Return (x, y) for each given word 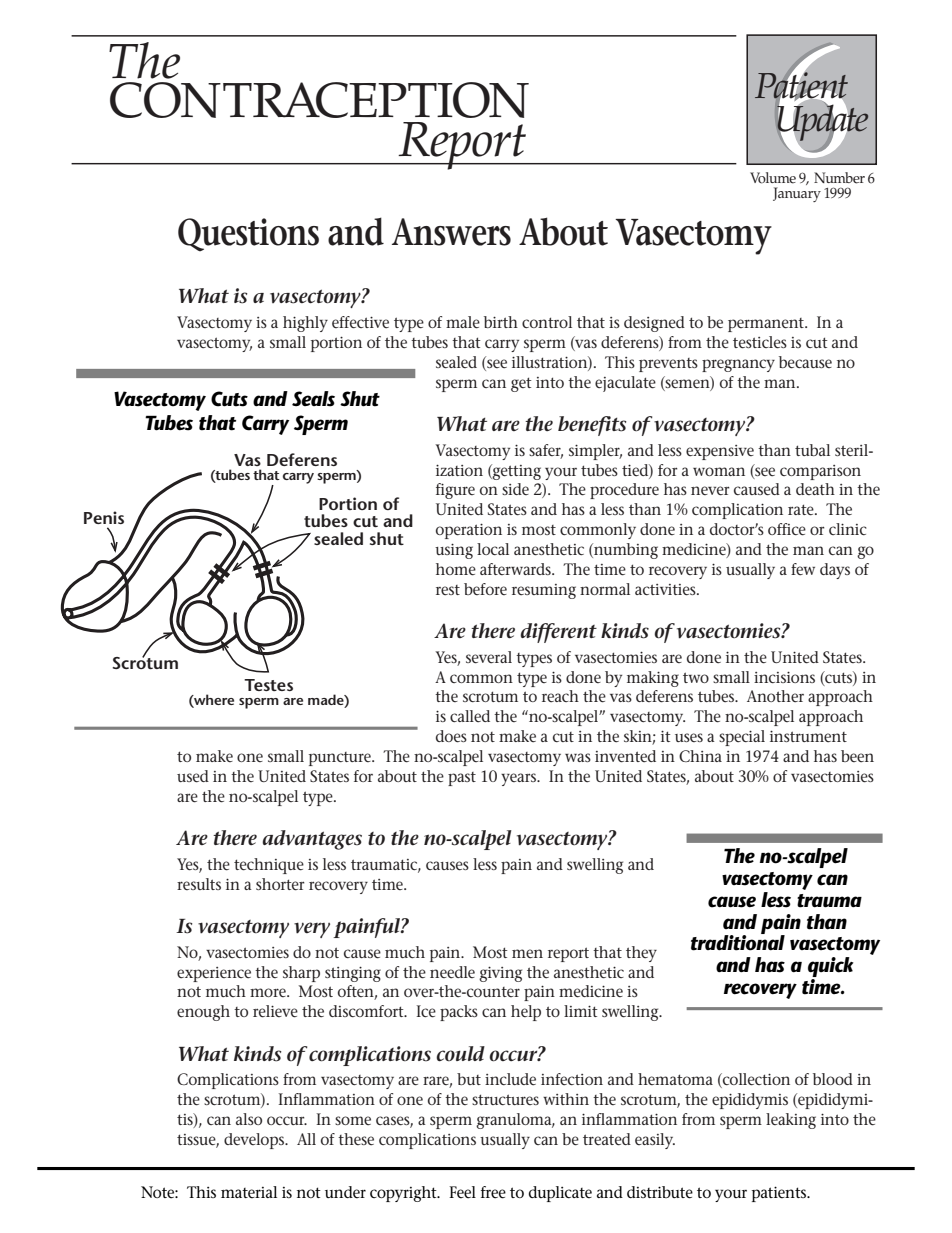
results (199, 884)
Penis (104, 517)
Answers (451, 232)
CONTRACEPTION (319, 100)
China (700, 756)
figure (455, 491)
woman (719, 471)
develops (255, 1141)
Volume (773, 178)
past (462, 779)
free (493, 1192)
